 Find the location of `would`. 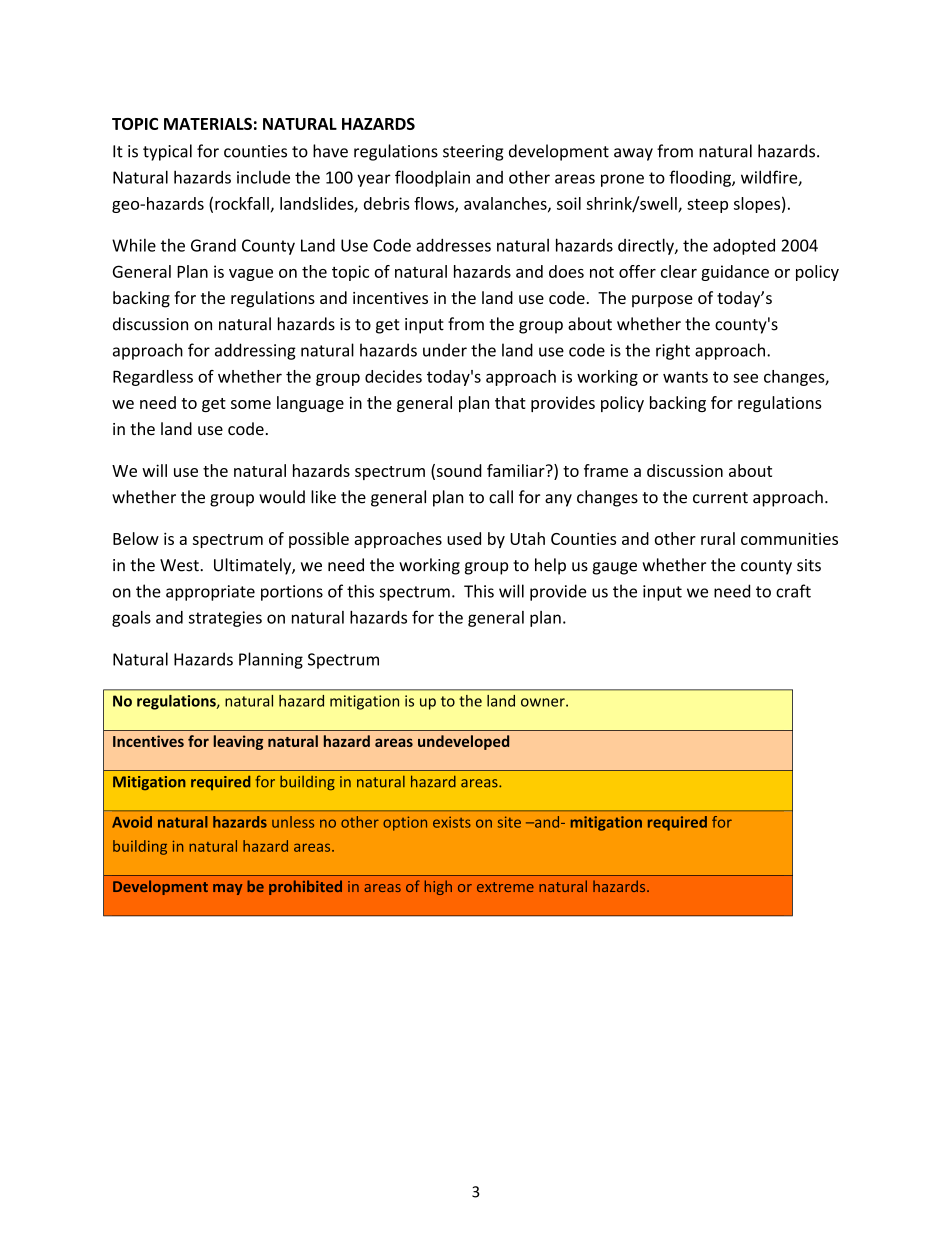

would is located at coordinates (282, 497).
